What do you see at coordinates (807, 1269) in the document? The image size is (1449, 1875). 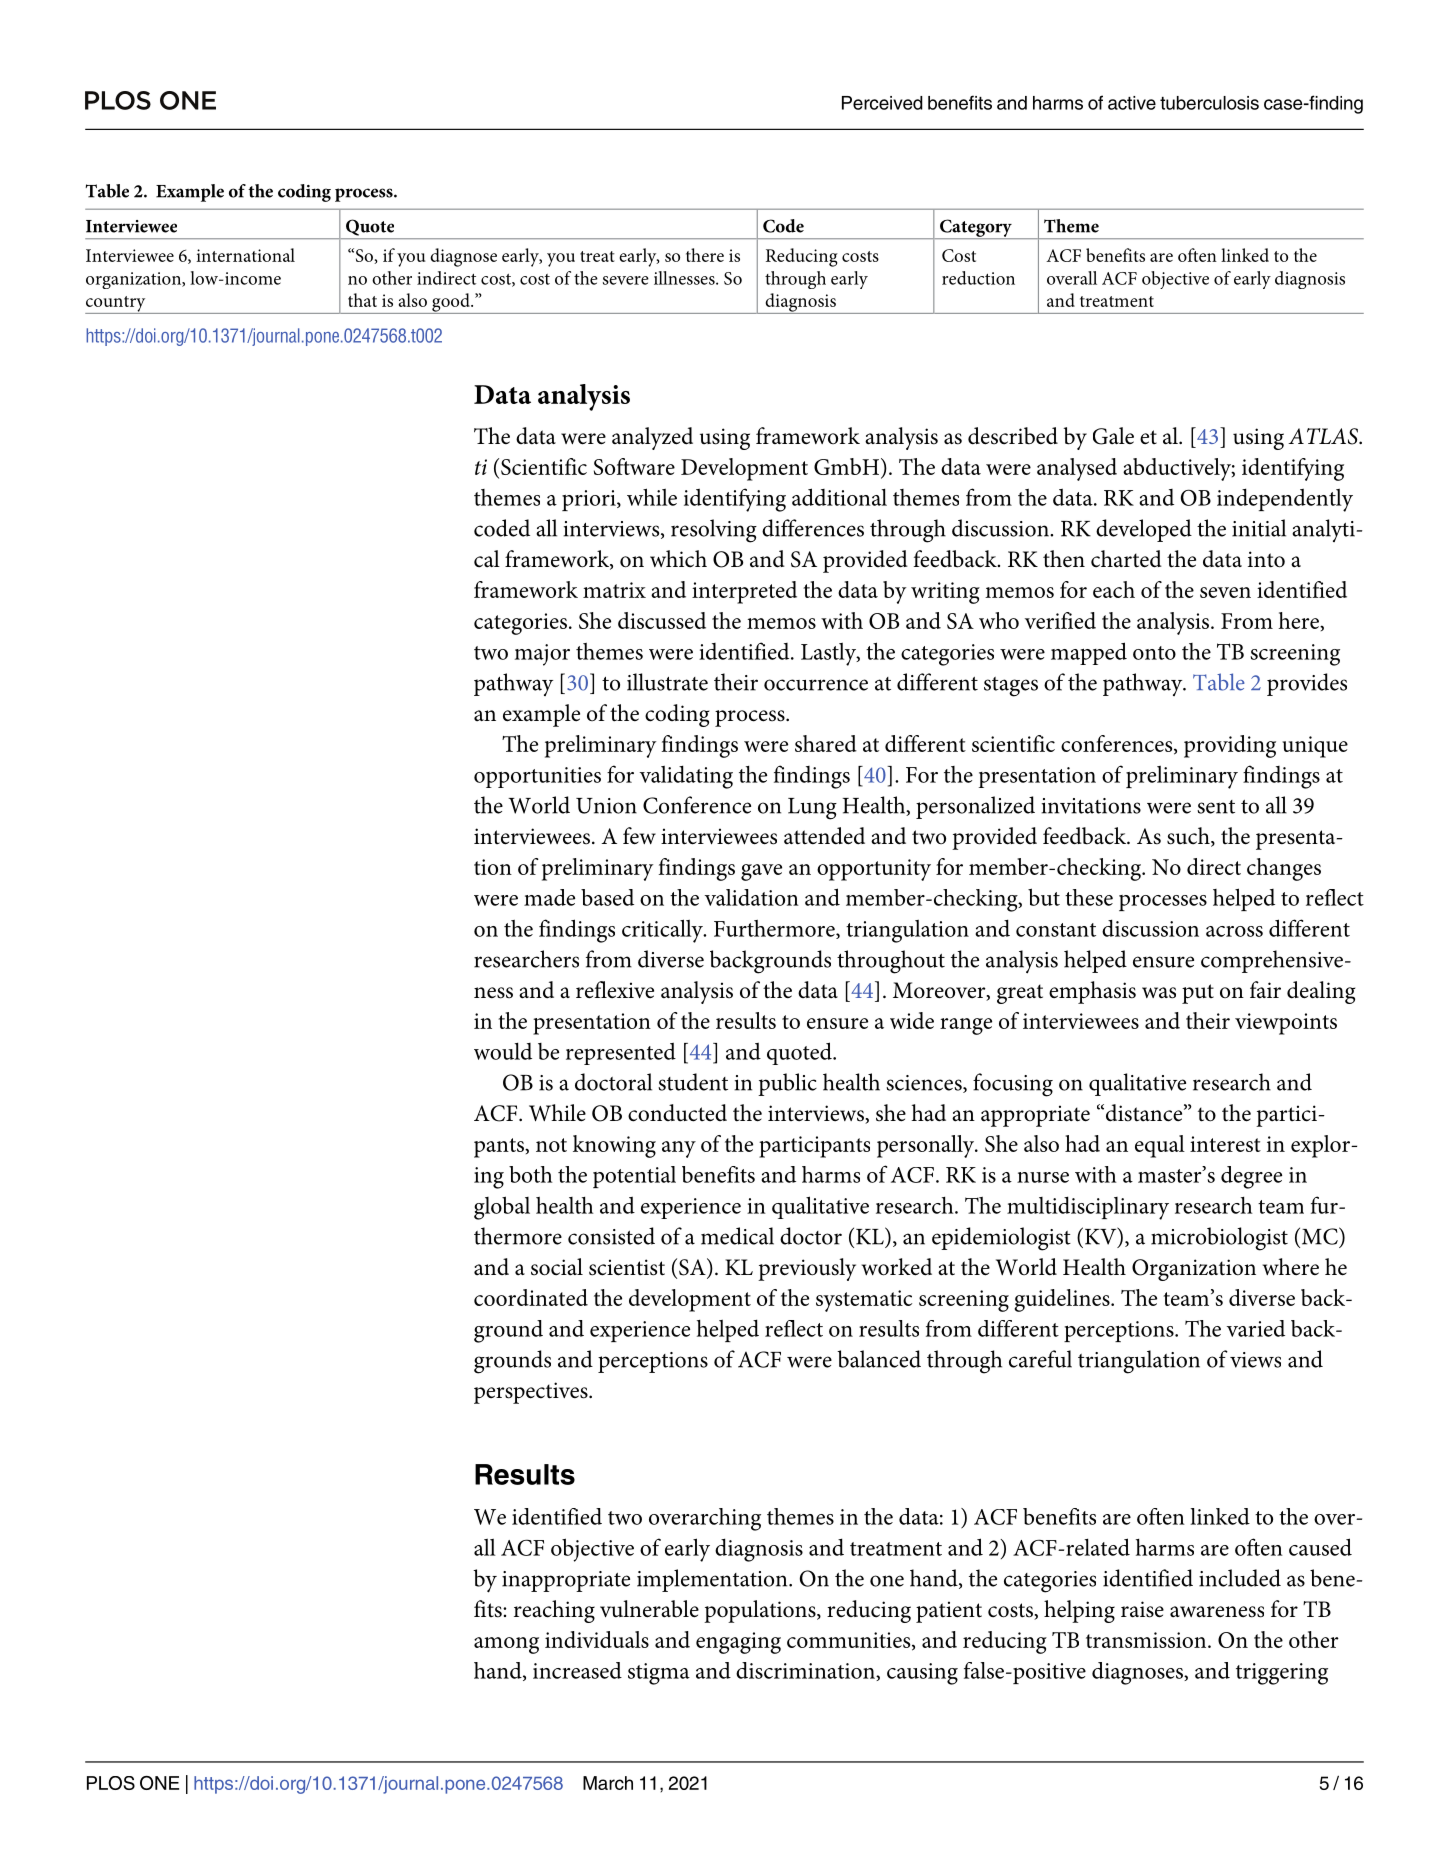 I see `previously` at bounding box center [807, 1269].
